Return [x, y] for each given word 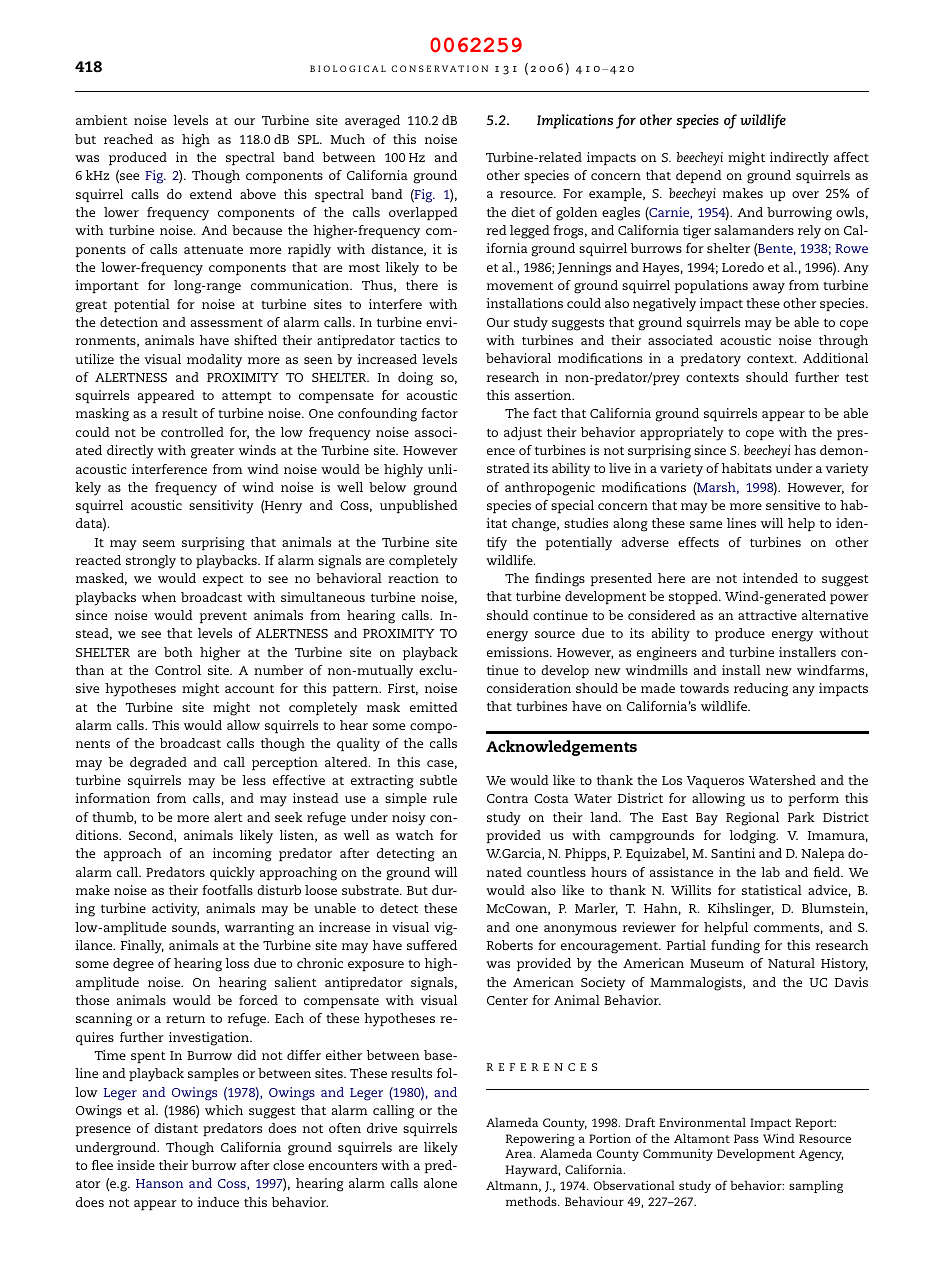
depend [699, 176]
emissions [519, 652]
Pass [746, 1138]
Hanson [159, 1183]
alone [440, 1183]
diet [523, 212]
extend [211, 194]
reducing [761, 690]
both [178, 652]
